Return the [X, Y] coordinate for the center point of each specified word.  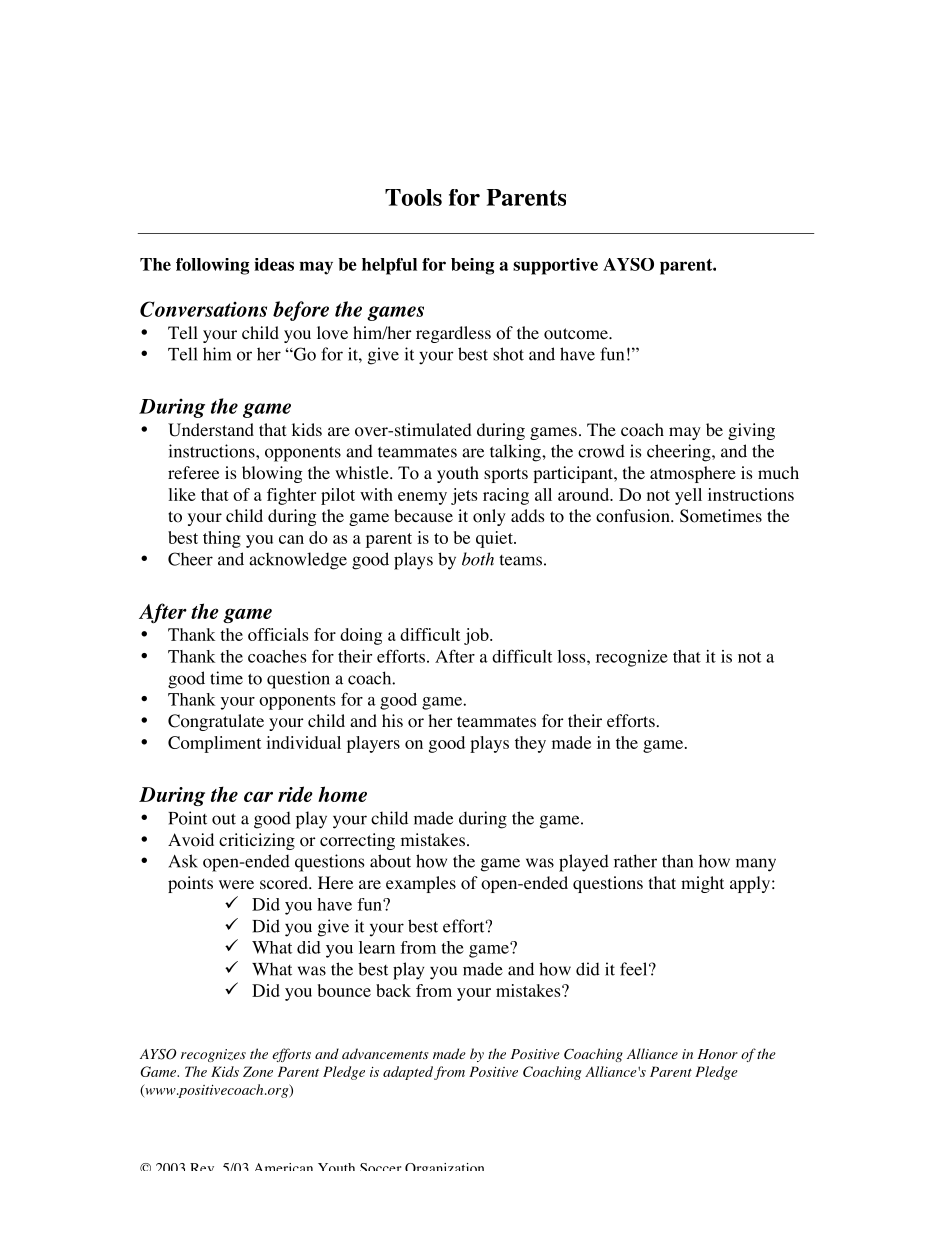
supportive [555, 266]
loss [572, 656]
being [472, 266]
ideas [274, 264]
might [702, 884]
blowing [272, 474]
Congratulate [216, 722]
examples [421, 884]
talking [516, 453]
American [284, 1167]
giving [751, 431]
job [477, 636]
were [236, 884]
